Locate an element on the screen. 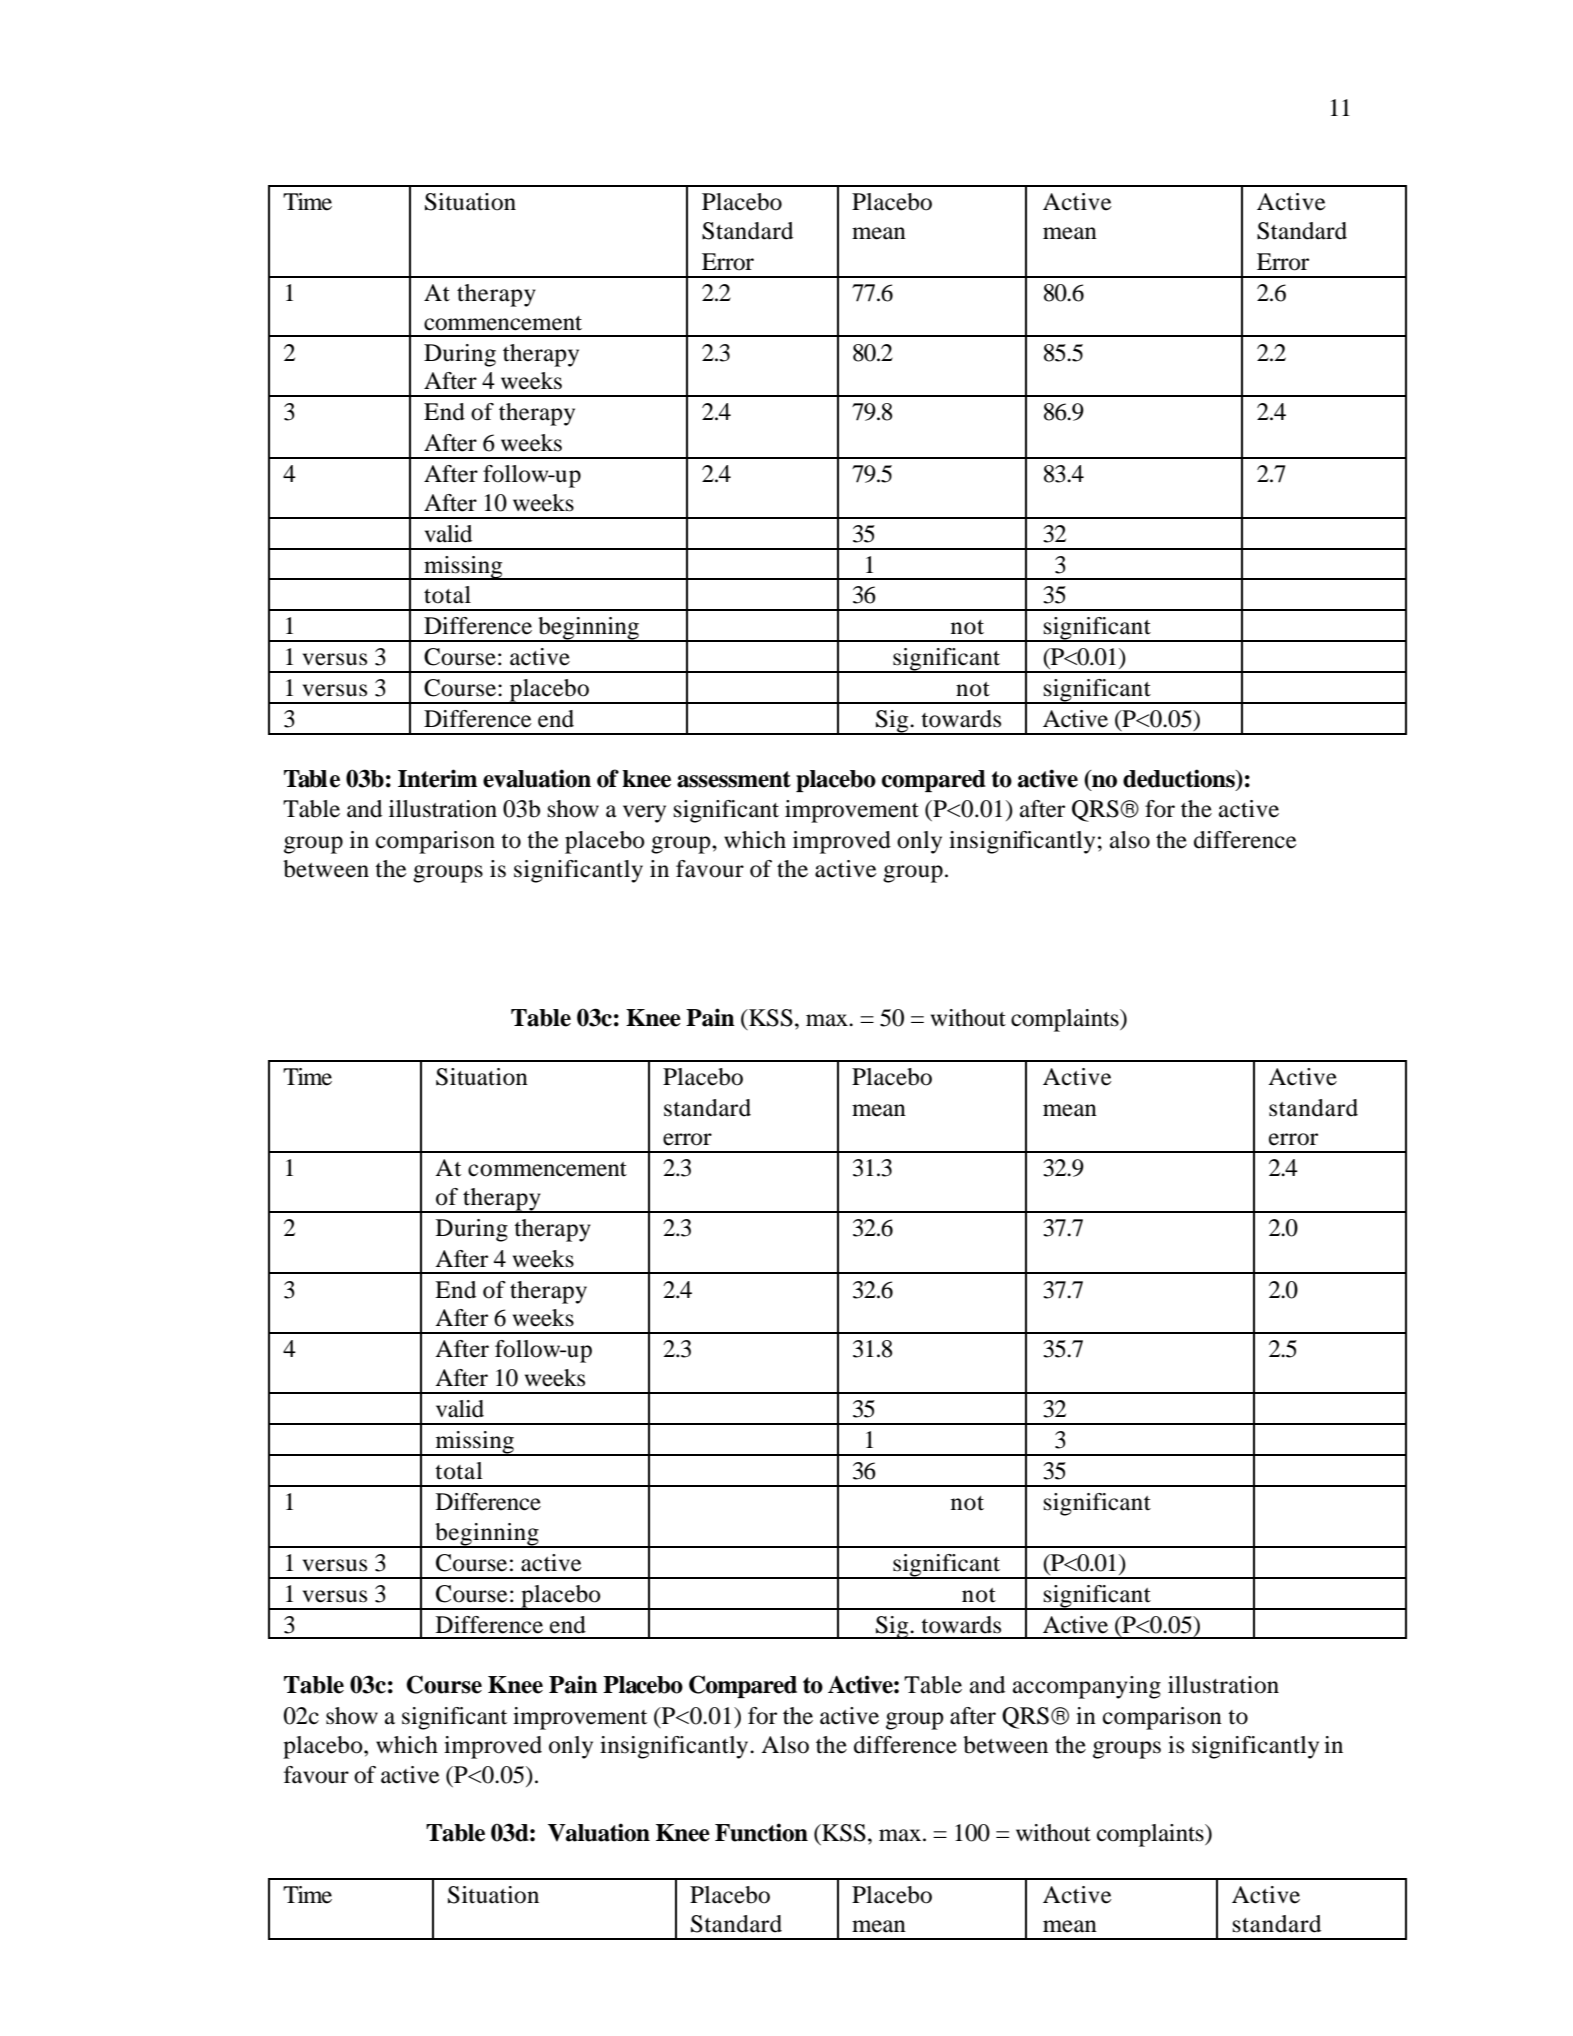 This screenshot has width=1573, height=2036. very is located at coordinates (644, 814).
